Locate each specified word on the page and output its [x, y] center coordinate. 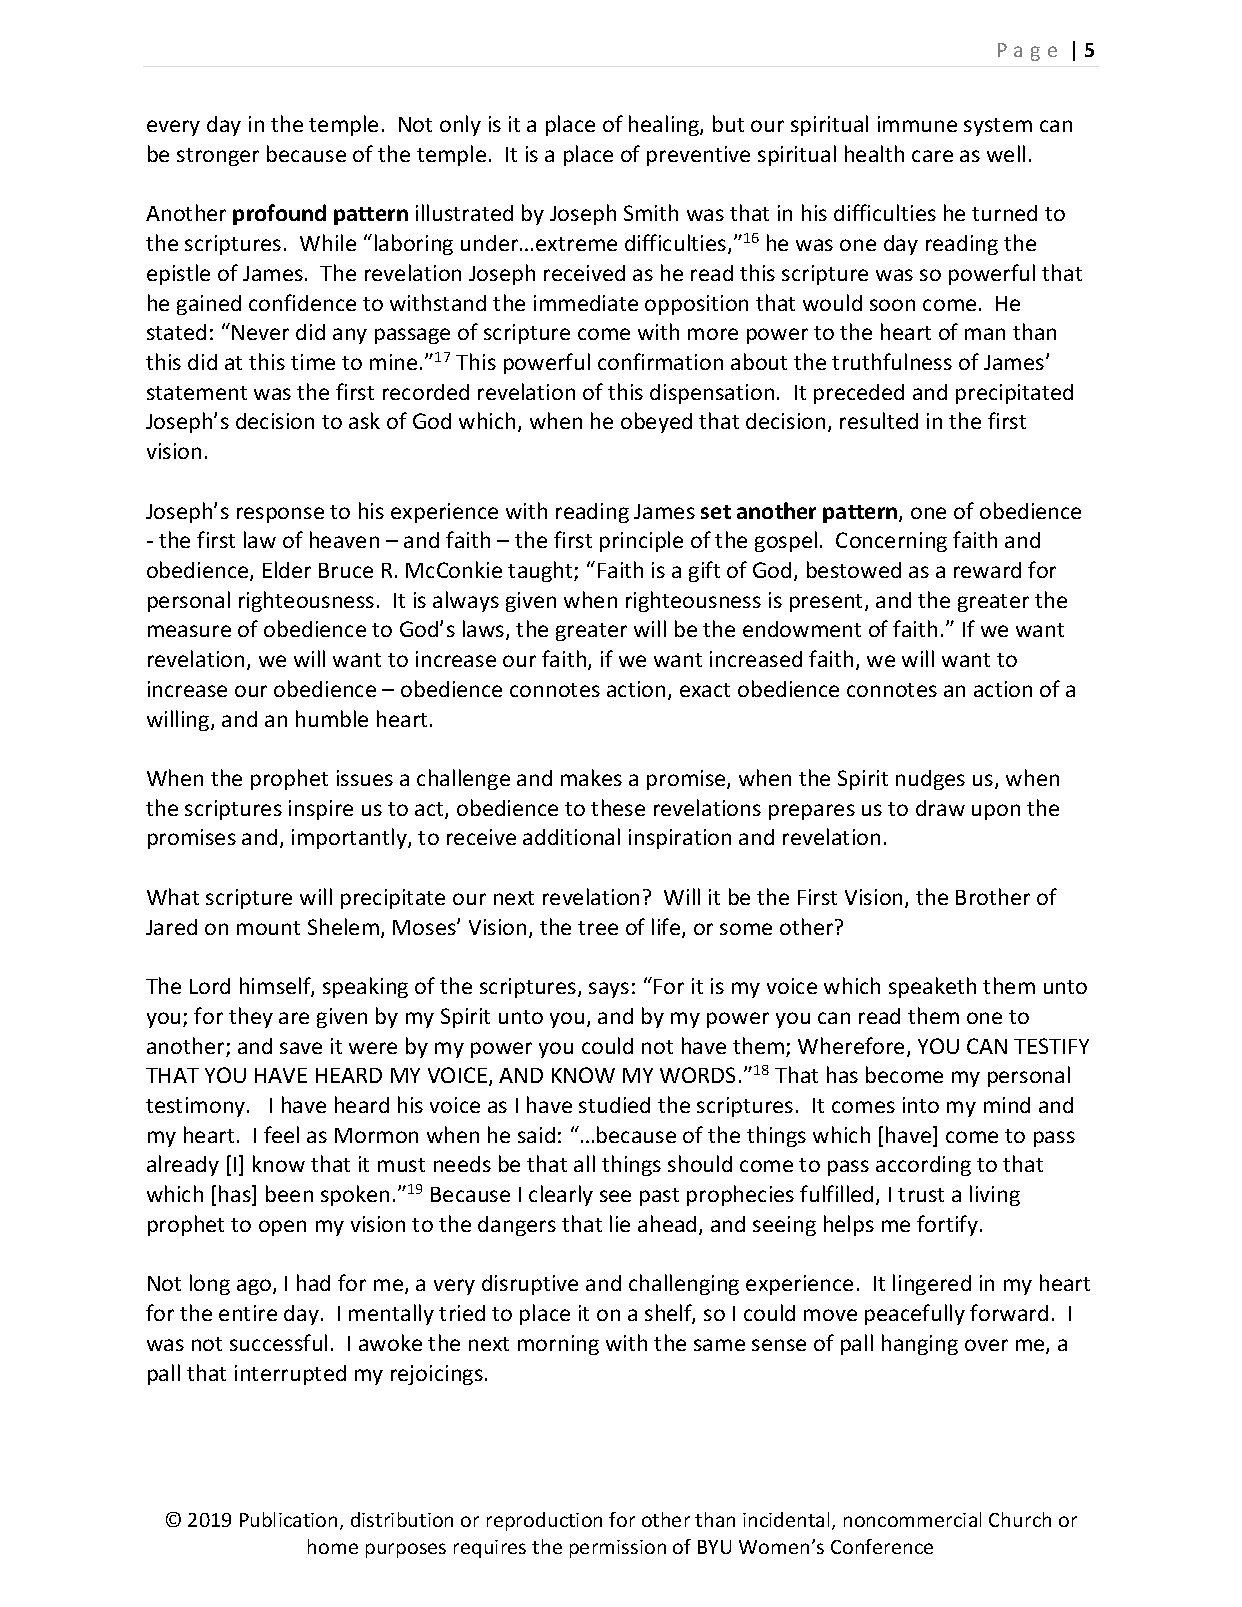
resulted [879, 420]
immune [917, 124]
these [618, 807]
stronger [218, 157]
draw [940, 808]
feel [281, 1134]
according [923, 1166]
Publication [288, 1519]
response [280, 515]
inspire [321, 810]
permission [618, 1549]
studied [614, 1105]
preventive [698, 156]
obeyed [656, 422]
